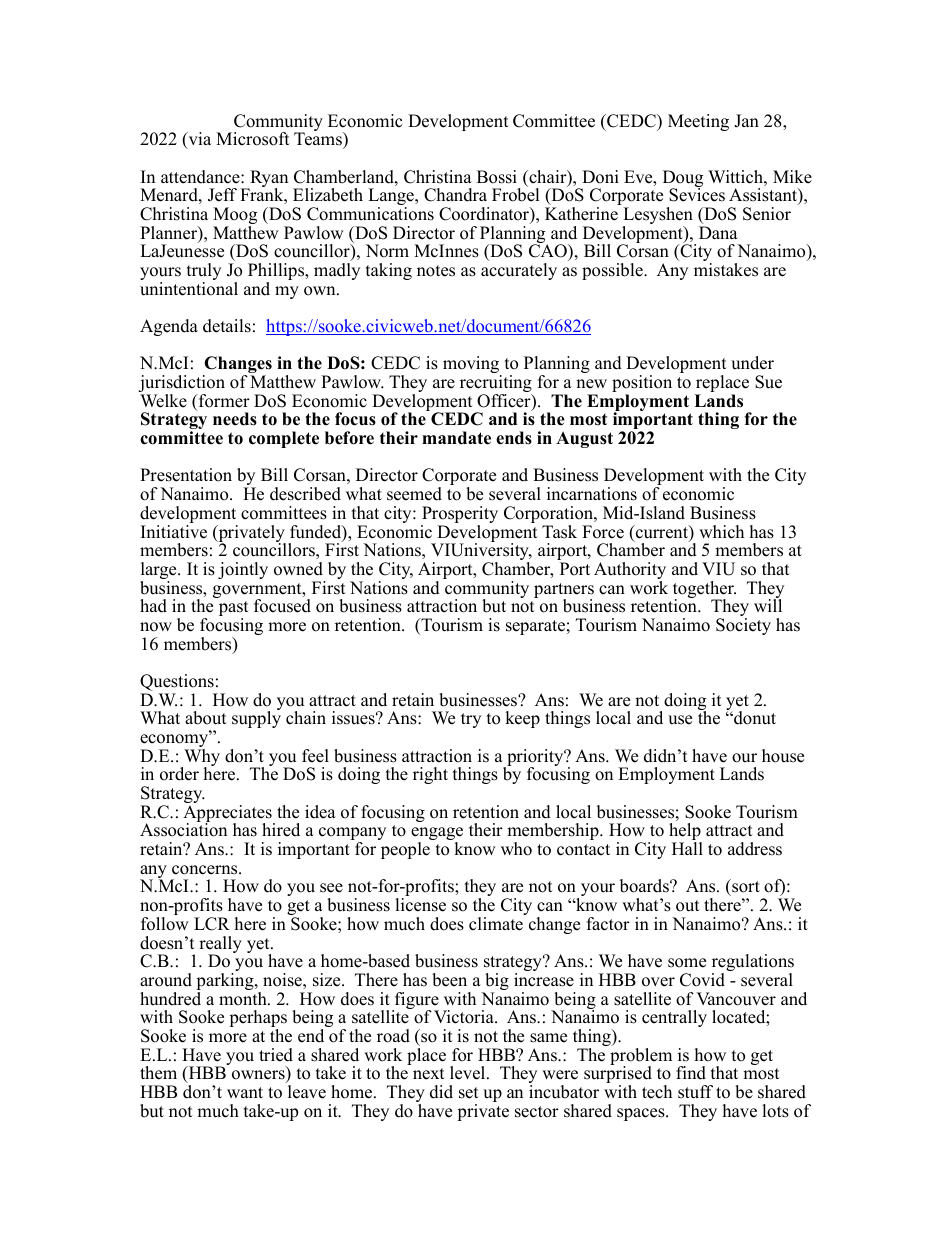 The image size is (952, 1233). What do you see at coordinates (245, 1092) in the screenshot?
I see `want` at bounding box center [245, 1092].
